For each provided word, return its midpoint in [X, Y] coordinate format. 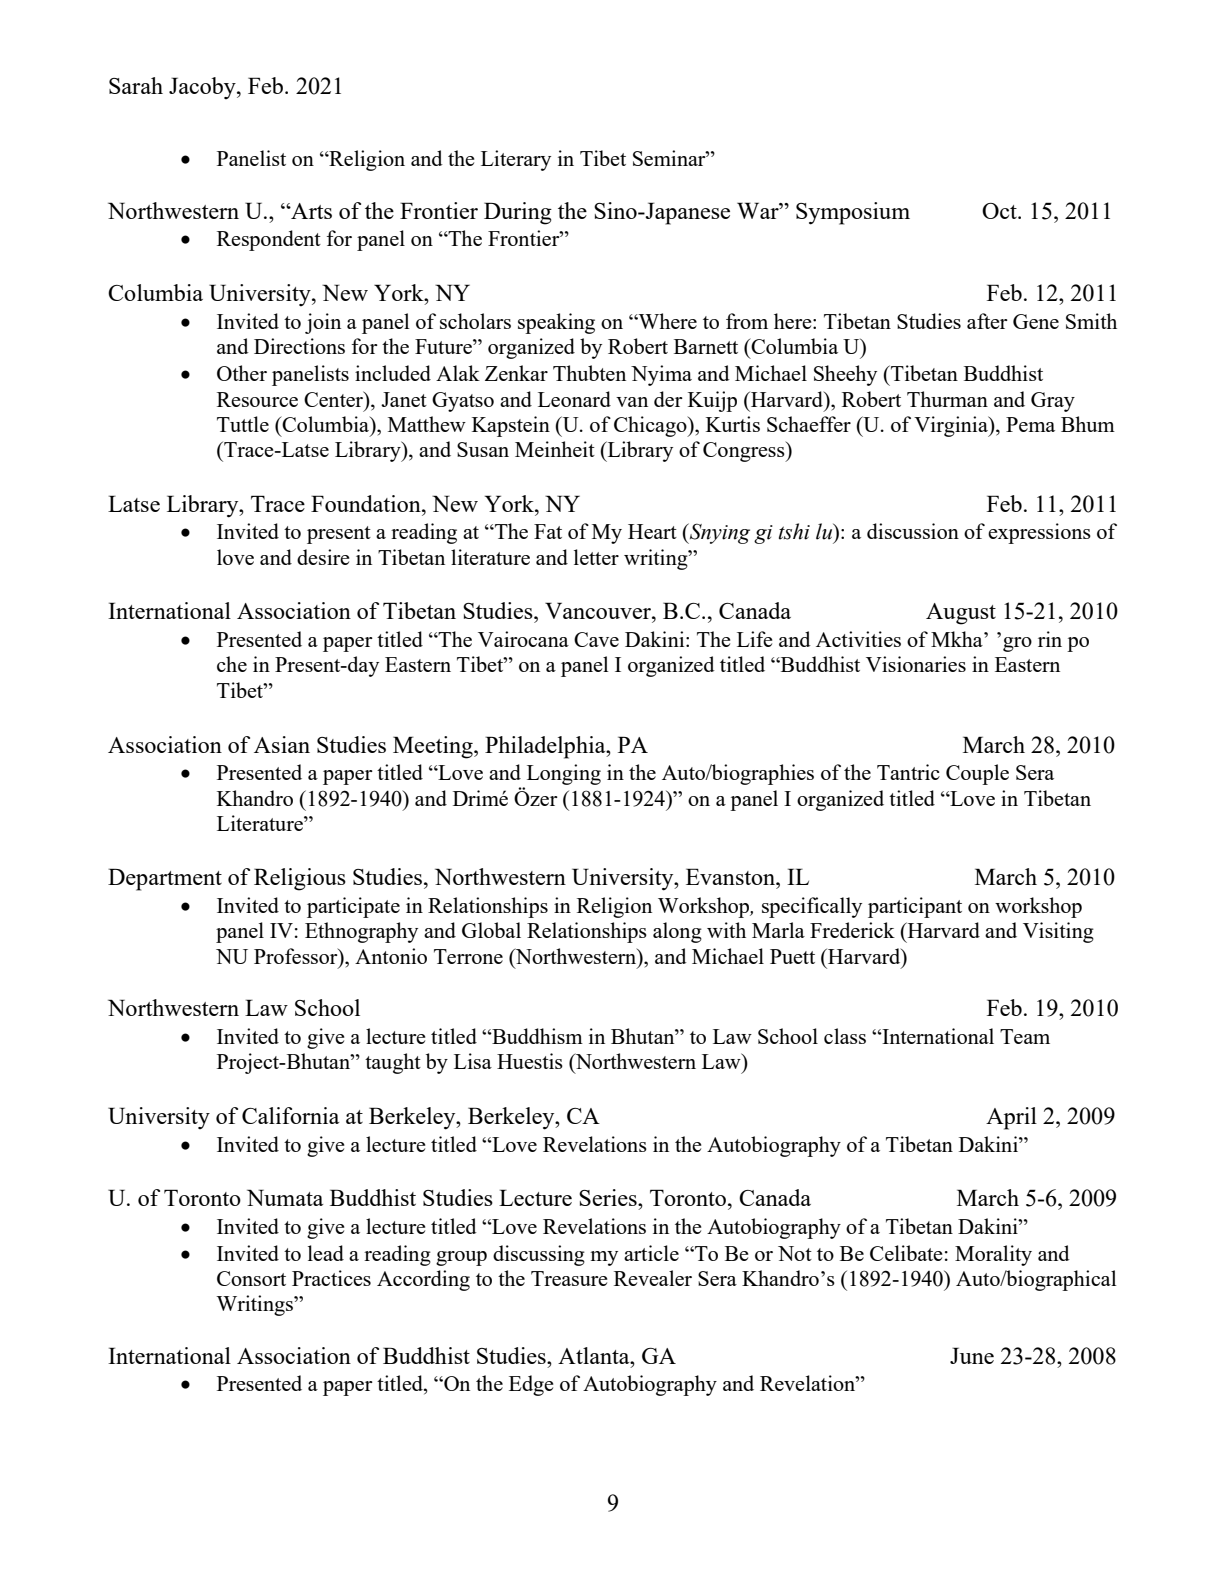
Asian [282, 744]
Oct [1000, 211]
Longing [564, 774]
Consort [251, 1278]
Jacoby [203, 88]
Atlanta [595, 1355]
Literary [516, 160]
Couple [977, 774]
